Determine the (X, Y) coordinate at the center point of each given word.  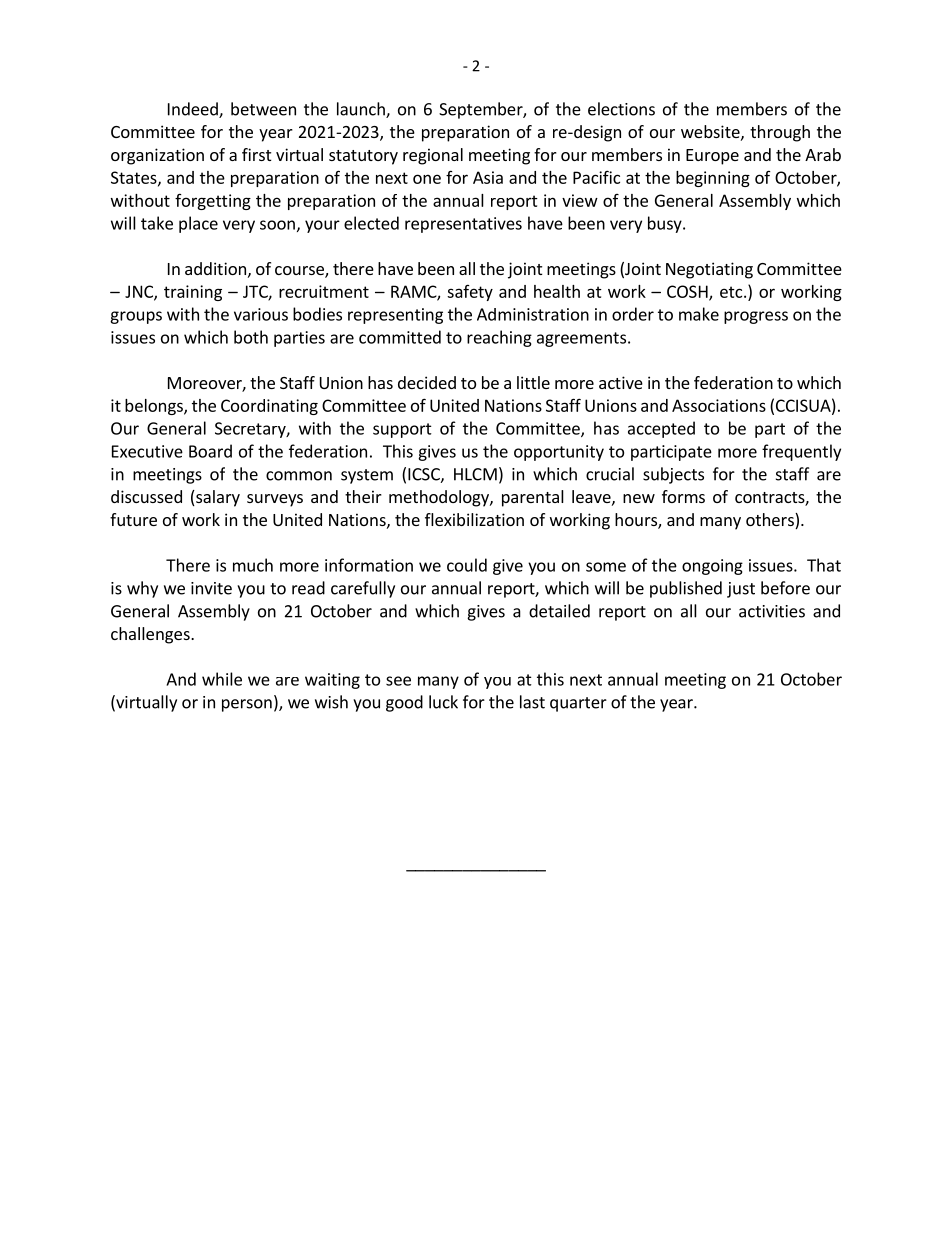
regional (433, 156)
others (771, 521)
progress (756, 317)
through (780, 133)
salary (217, 498)
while (222, 679)
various (261, 314)
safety (470, 293)
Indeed (194, 110)
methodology (440, 498)
